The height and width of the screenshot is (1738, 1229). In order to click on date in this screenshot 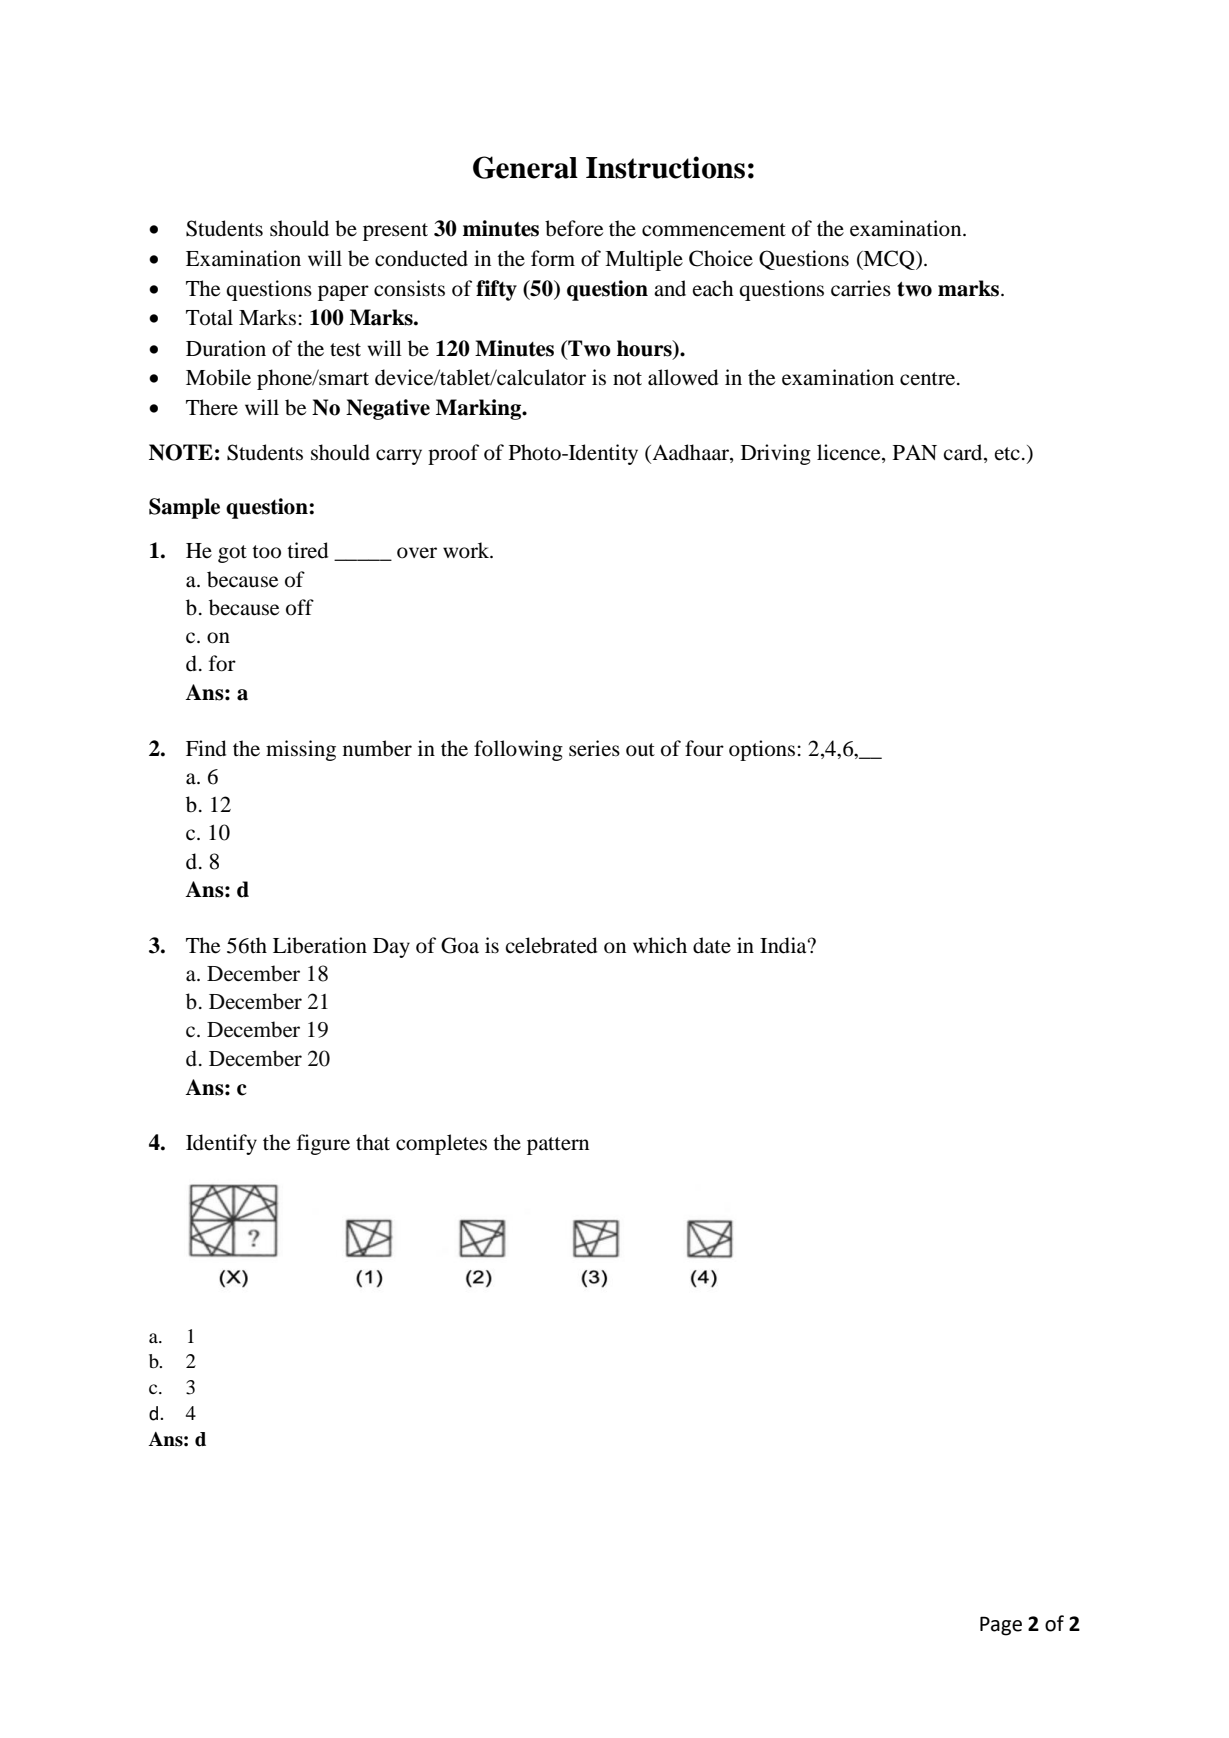, I will do `click(712, 945)`.
